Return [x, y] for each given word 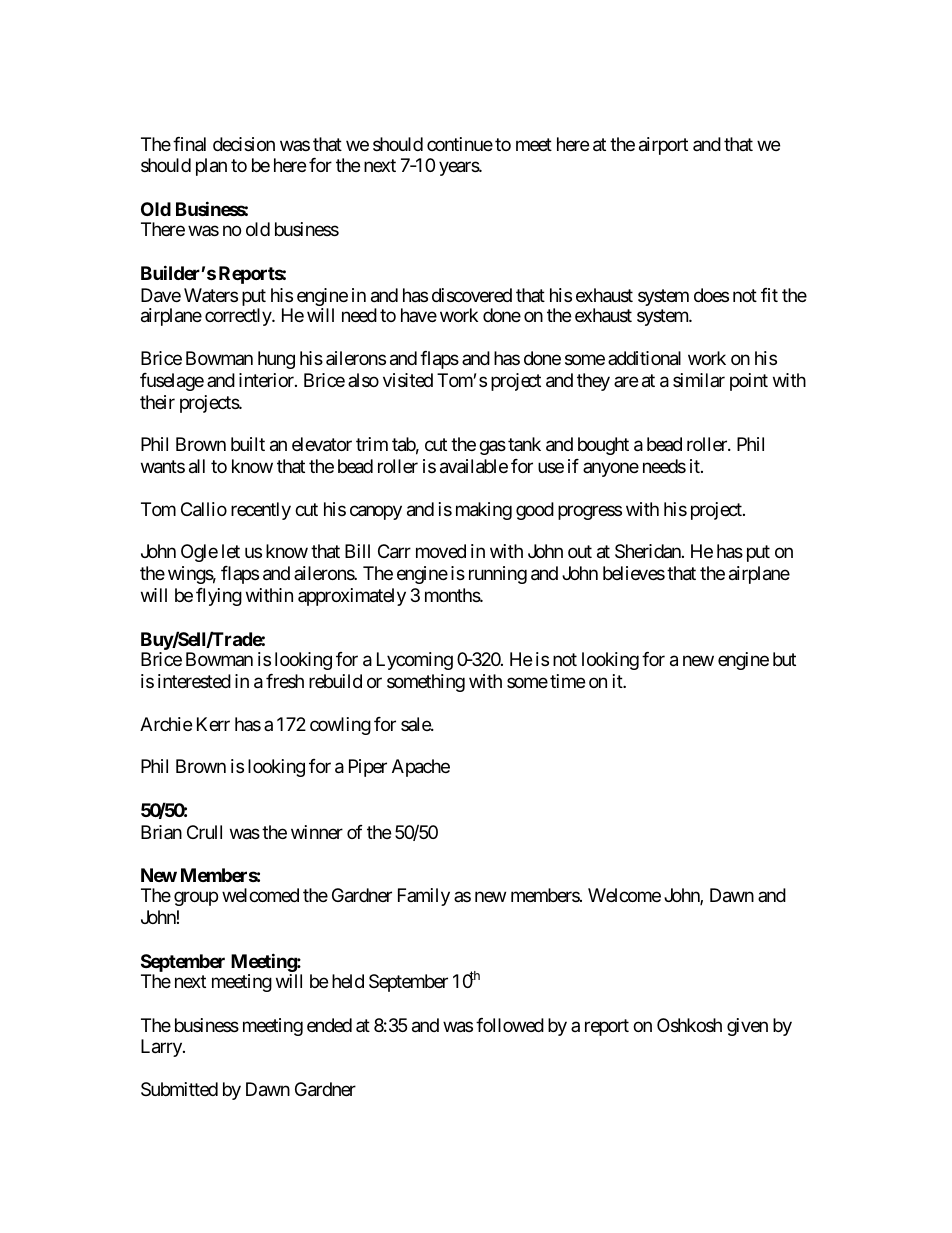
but [784, 659]
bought [603, 446]
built [248, 444]
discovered [472, 295]
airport [663, 146]
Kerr [213, 724]
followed [510, 1025]
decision [244, 144]
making [484, 511]
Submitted [179, 1089]
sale [416, 724]
